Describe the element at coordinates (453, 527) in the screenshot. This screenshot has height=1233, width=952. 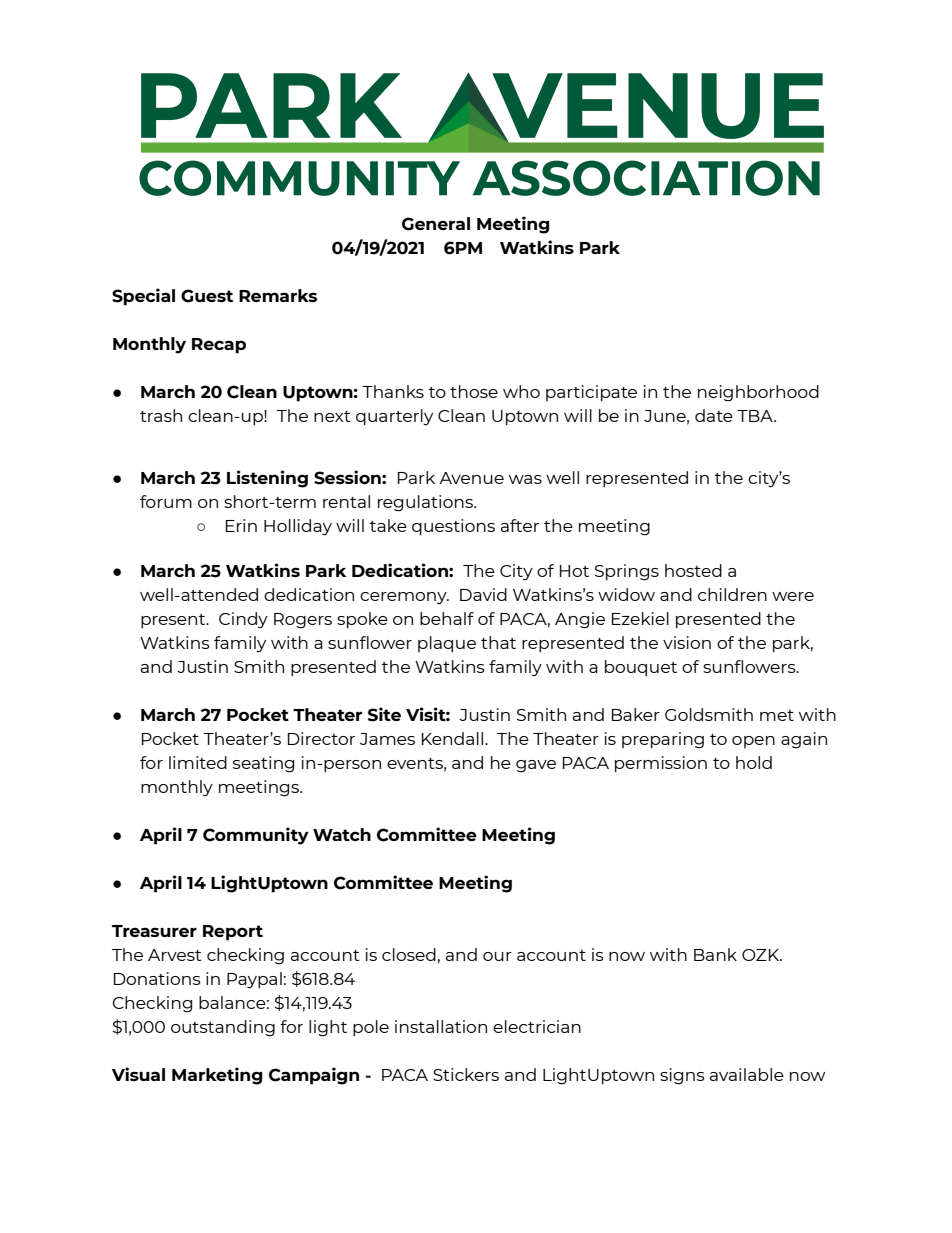
I see `questions` at that location.
